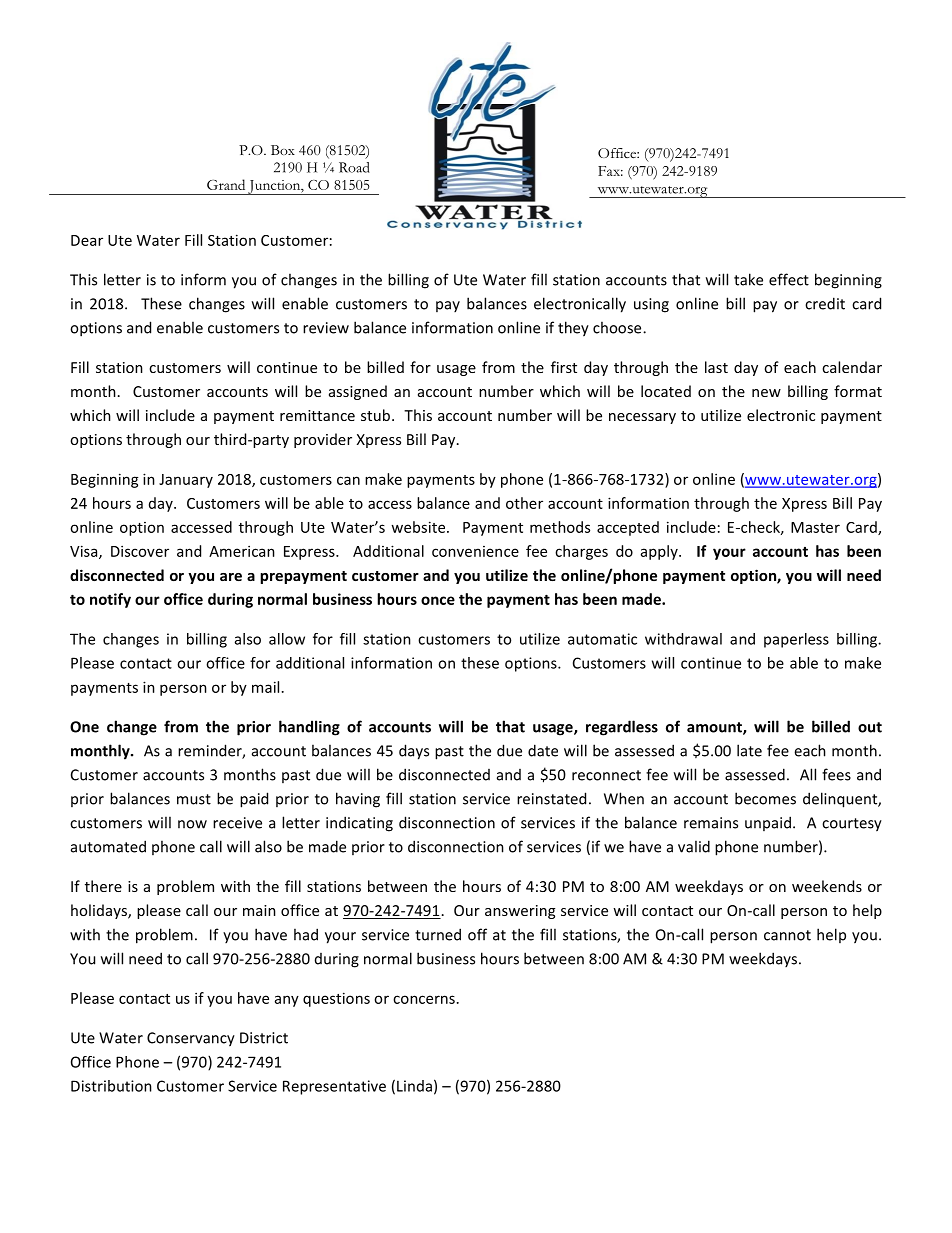 The width and height of the screenshot is (952, 1233). What do you see at coordinates (789, 279) in the screenshot?
I see `effect` at bounding box center [789, 279].
